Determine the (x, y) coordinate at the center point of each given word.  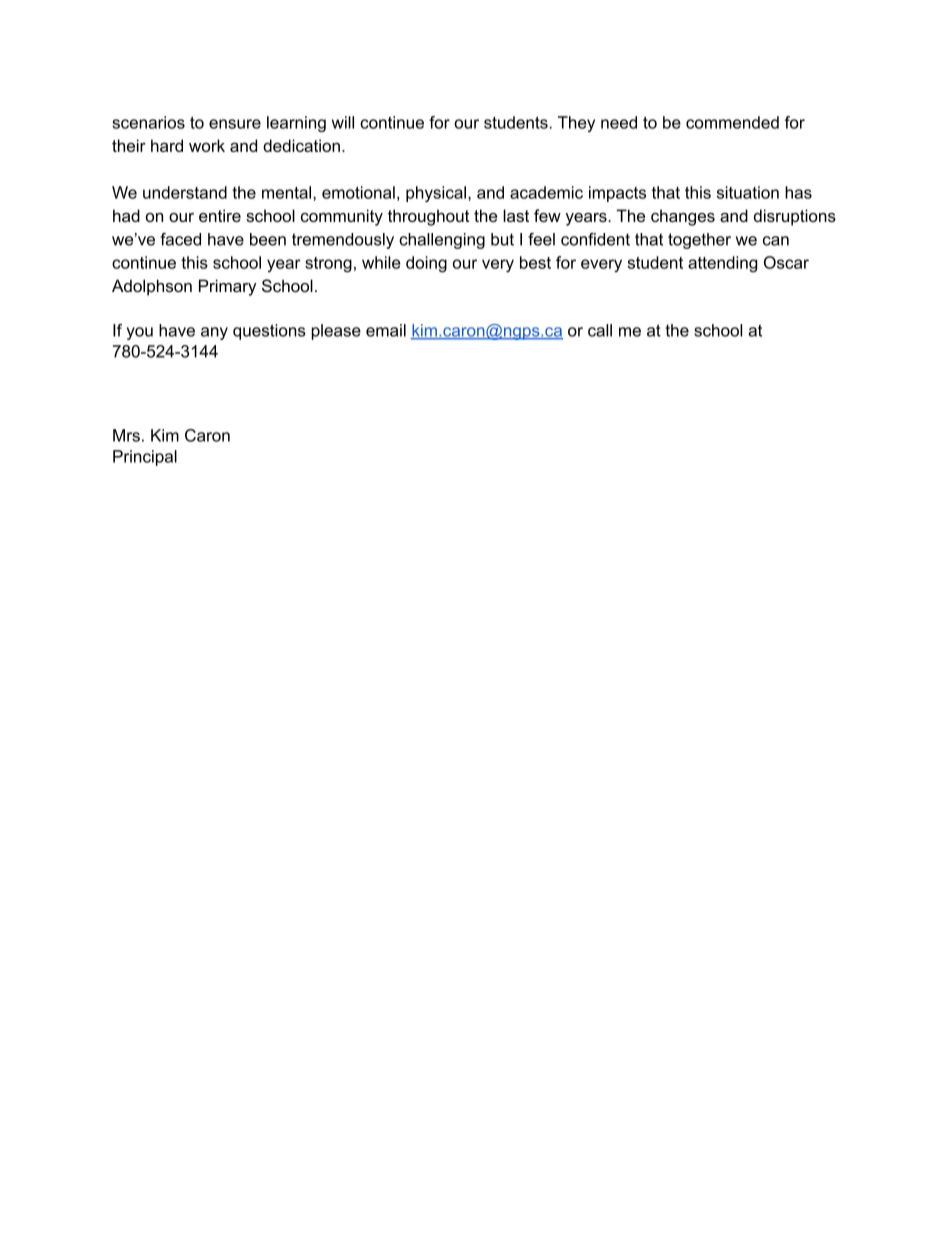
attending (722, 264)
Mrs (126, 435)
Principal (145, 458)
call (600, 330)
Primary (227, 287)
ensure (235, 124)
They (576, 124)
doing (426, 264)
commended (732, 122)
